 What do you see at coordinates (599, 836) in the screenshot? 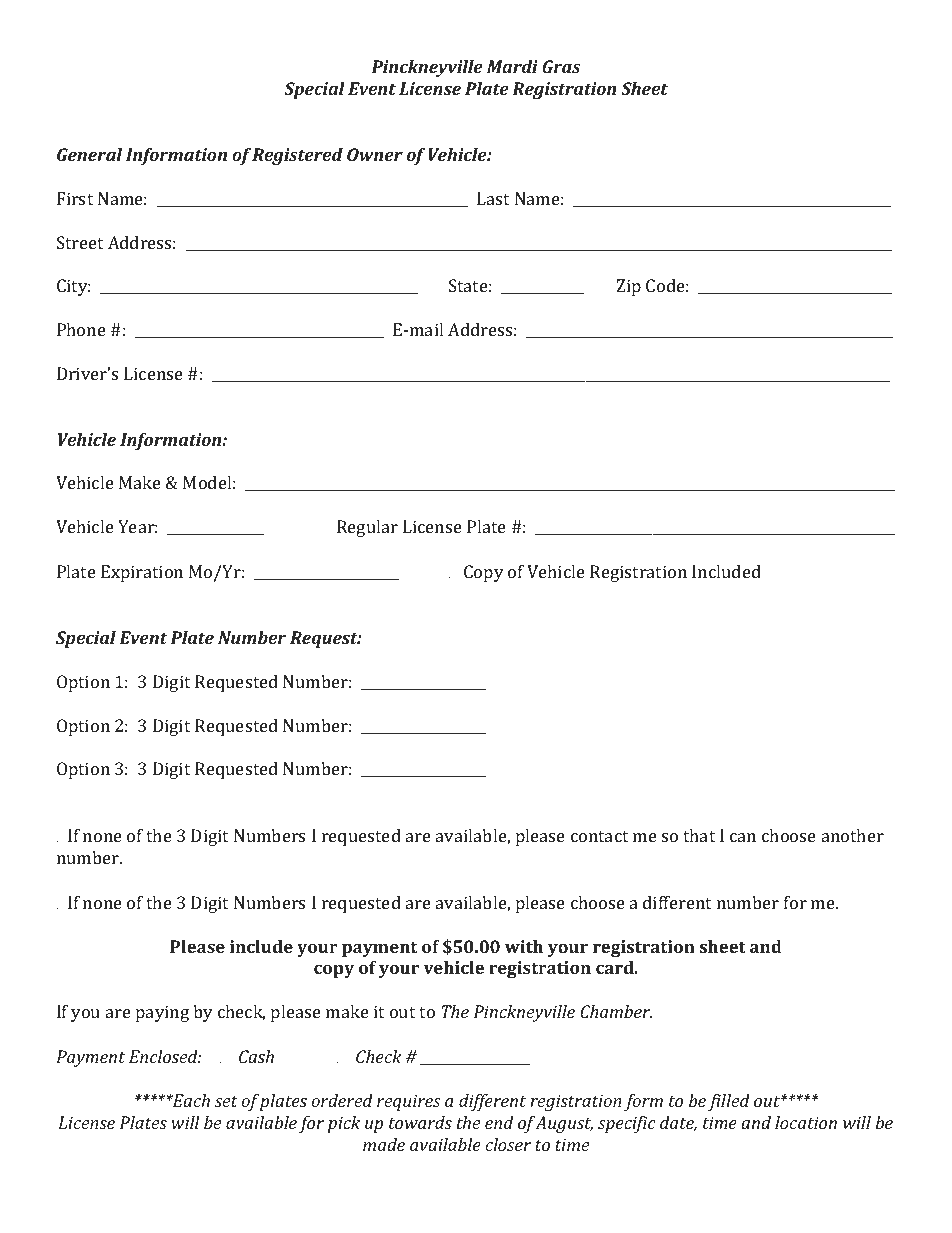
I see `contact` at bounding box center [599, 836].
